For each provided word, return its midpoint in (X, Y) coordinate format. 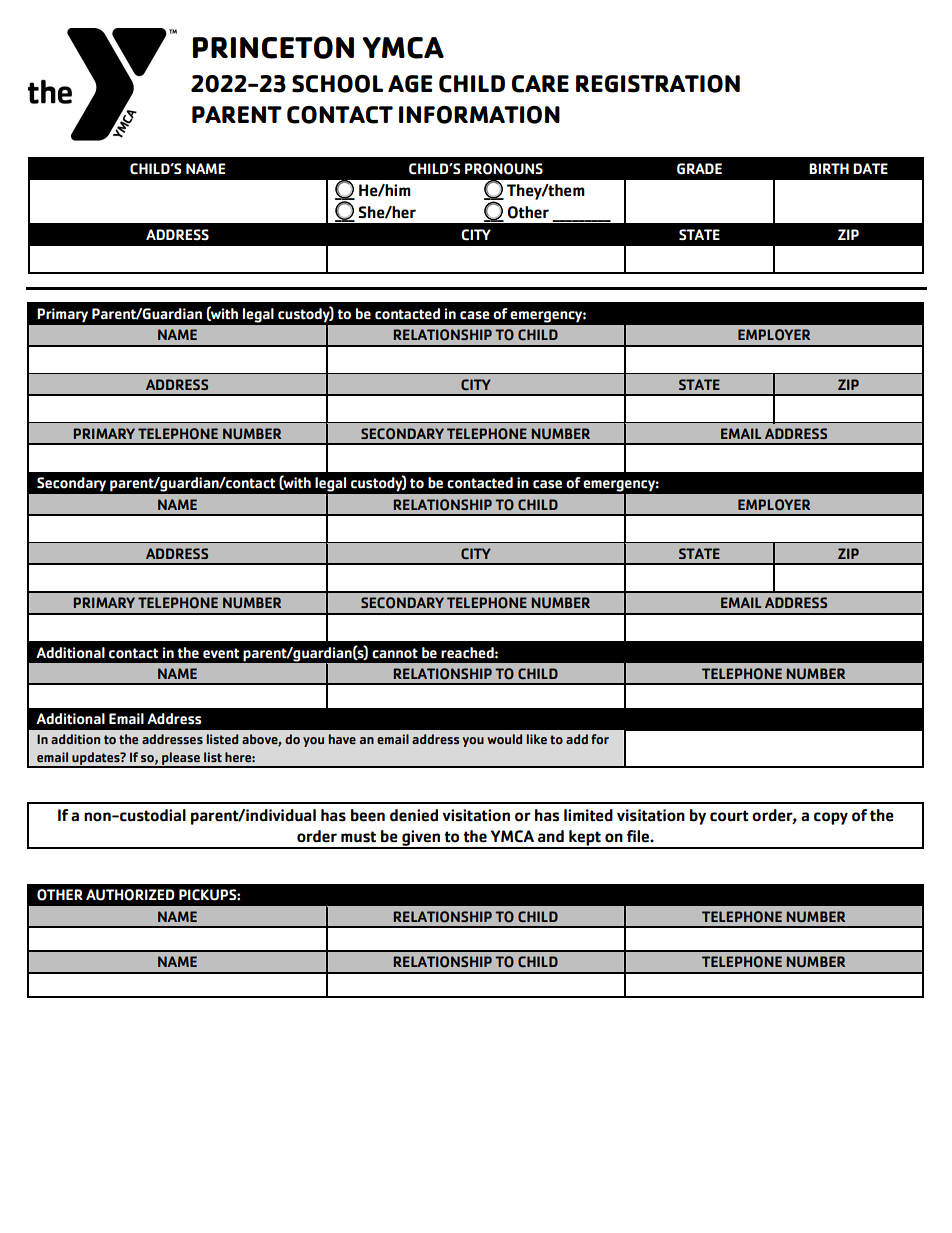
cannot (395, 653)
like (536, 739)
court (729, 816)
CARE (540, 84)
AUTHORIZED (130, 895)
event (221, 653)
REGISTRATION (658, 84)
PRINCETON (273, 47)
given (421, 839)
